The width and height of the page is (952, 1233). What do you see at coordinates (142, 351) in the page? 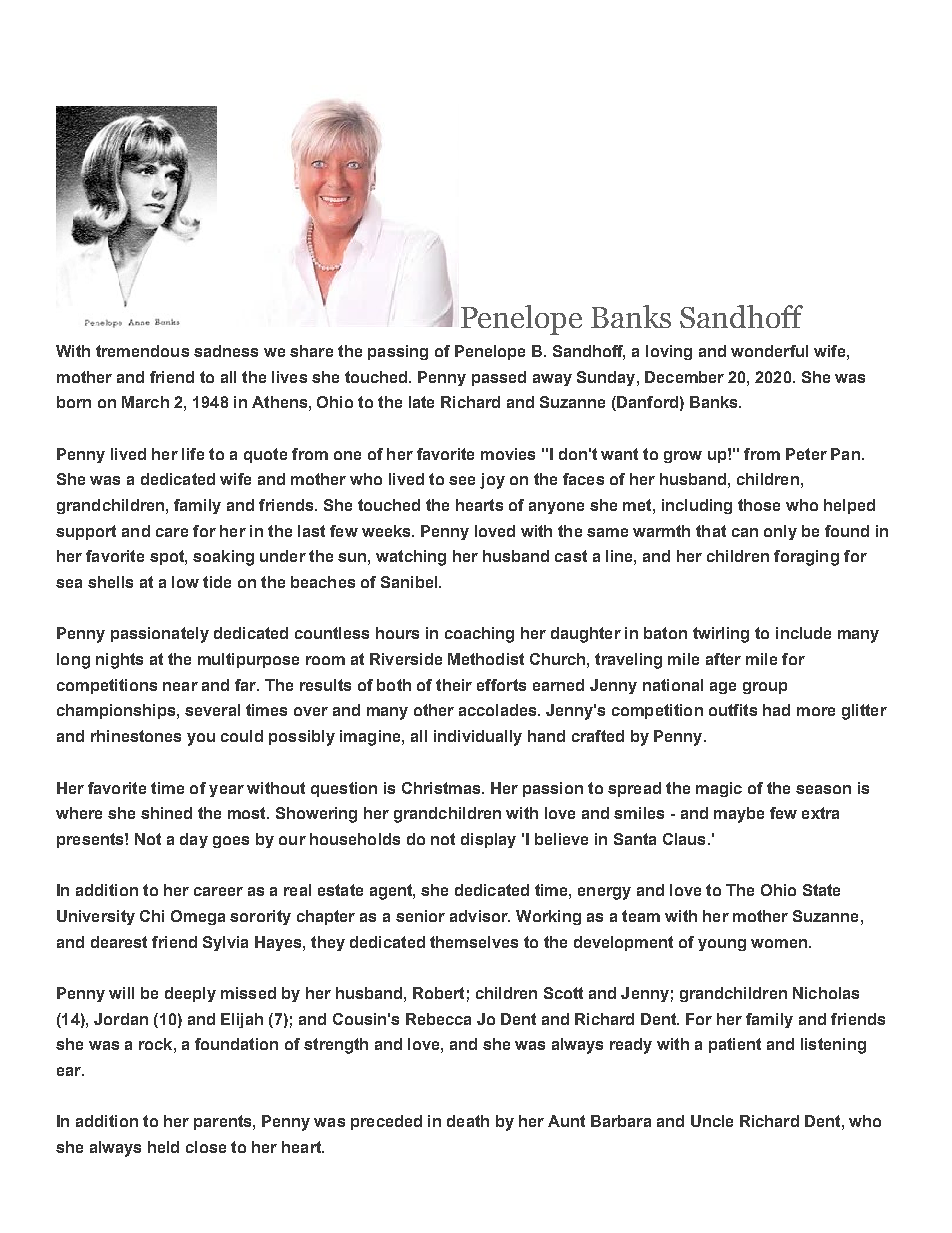
I see `tremendous` at bounding box center [142, 351].
